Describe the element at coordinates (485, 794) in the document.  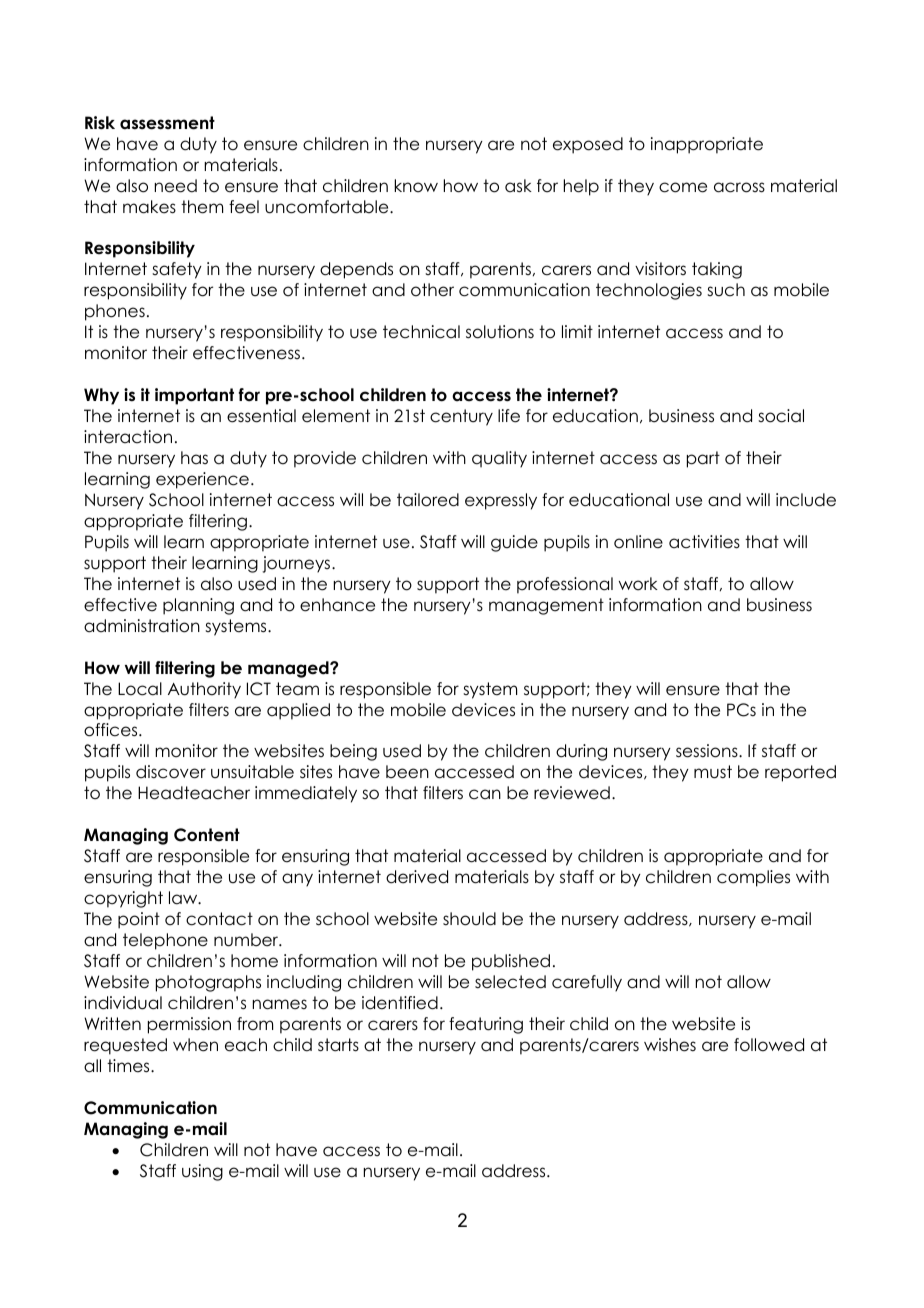
I see `can` at that location.
